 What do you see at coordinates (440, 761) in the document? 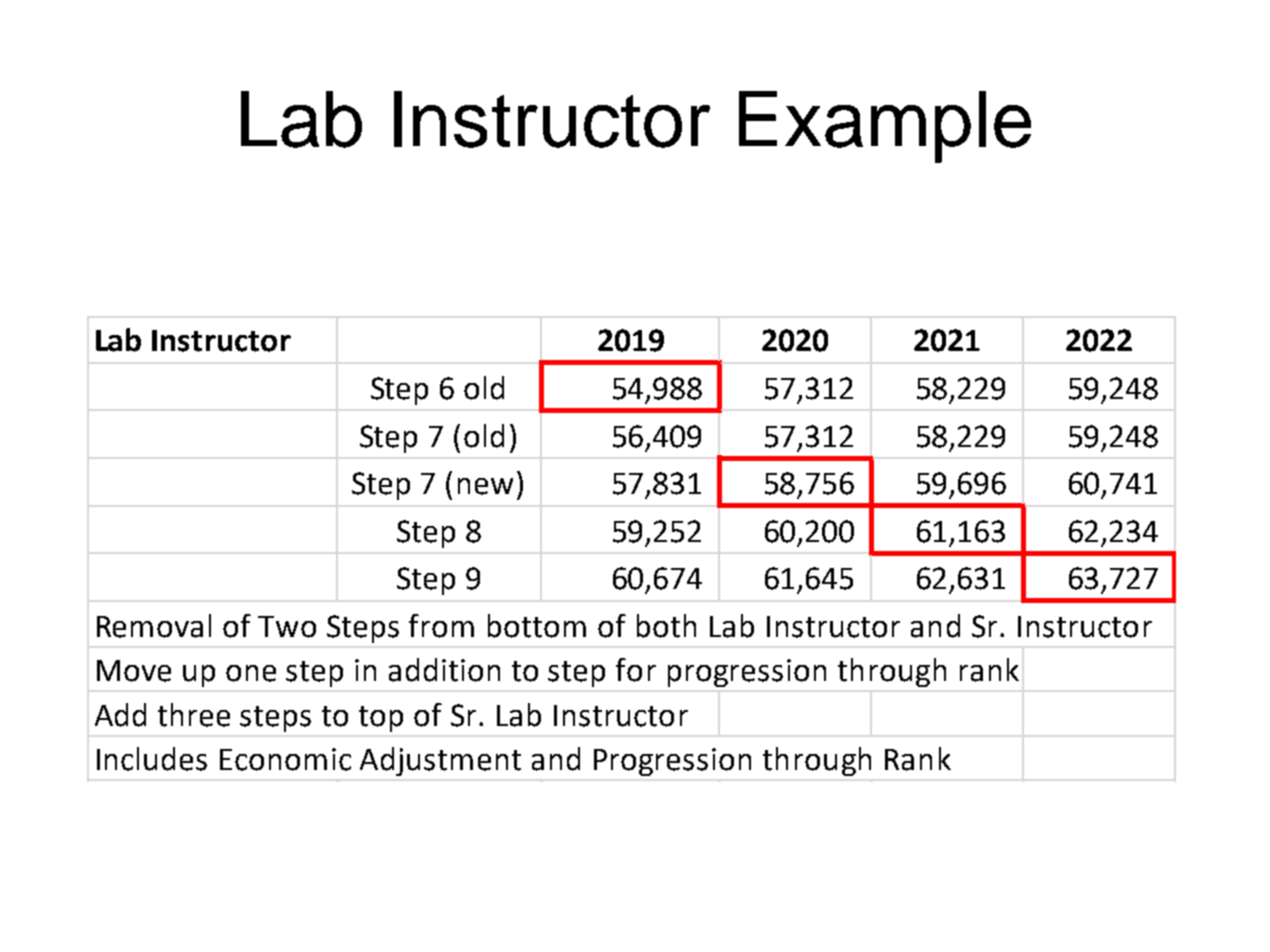
I see `Adjustment` at bounding box center [440, 761].
